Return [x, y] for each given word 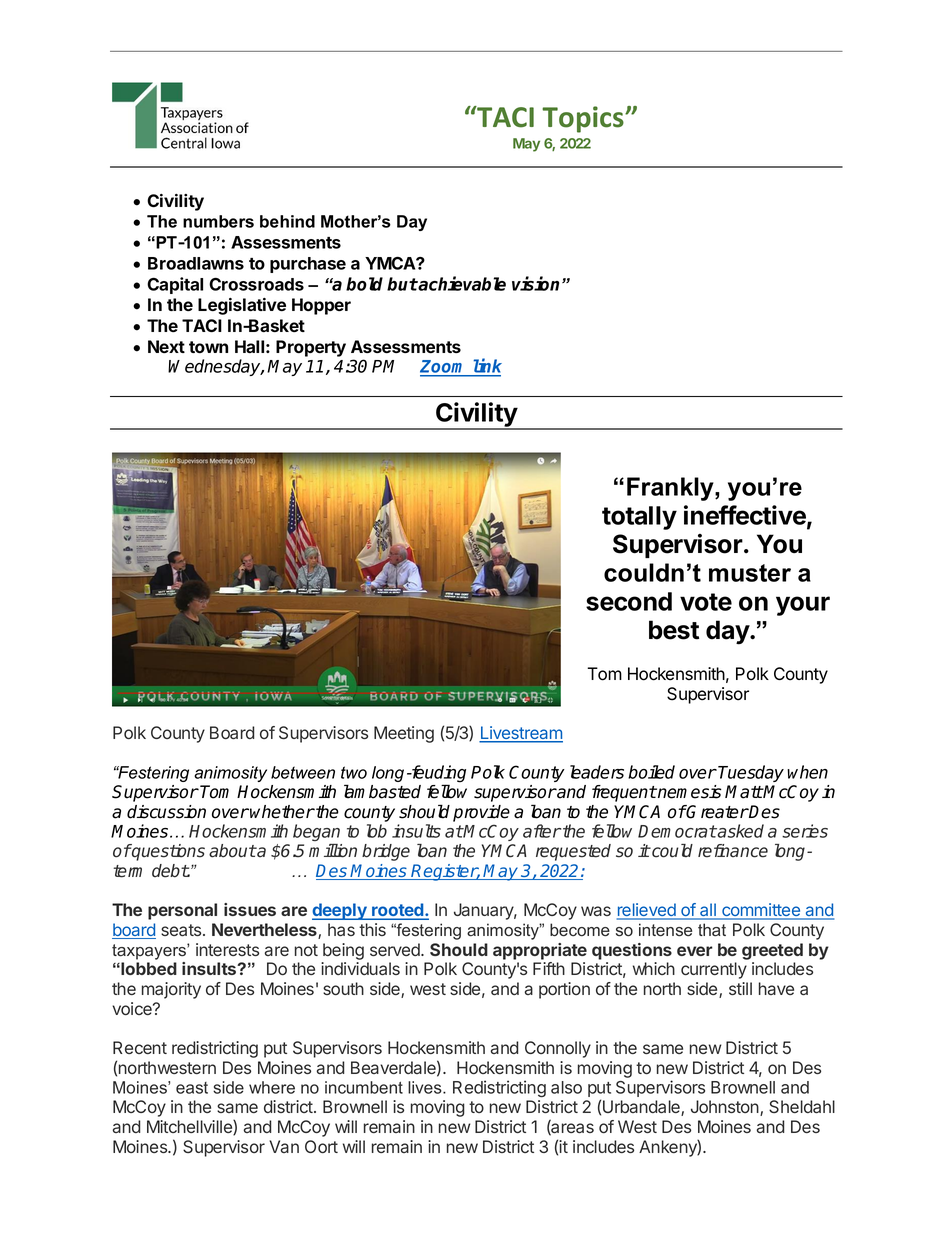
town [208, 347]
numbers [218, 221]
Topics [584, 119]
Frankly [671, 489]
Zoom [445, 368]
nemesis [689, 792]
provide [481, 813]
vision [537, 283]
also [566, 1087]
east [192, 1088]
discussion [166, 812]
